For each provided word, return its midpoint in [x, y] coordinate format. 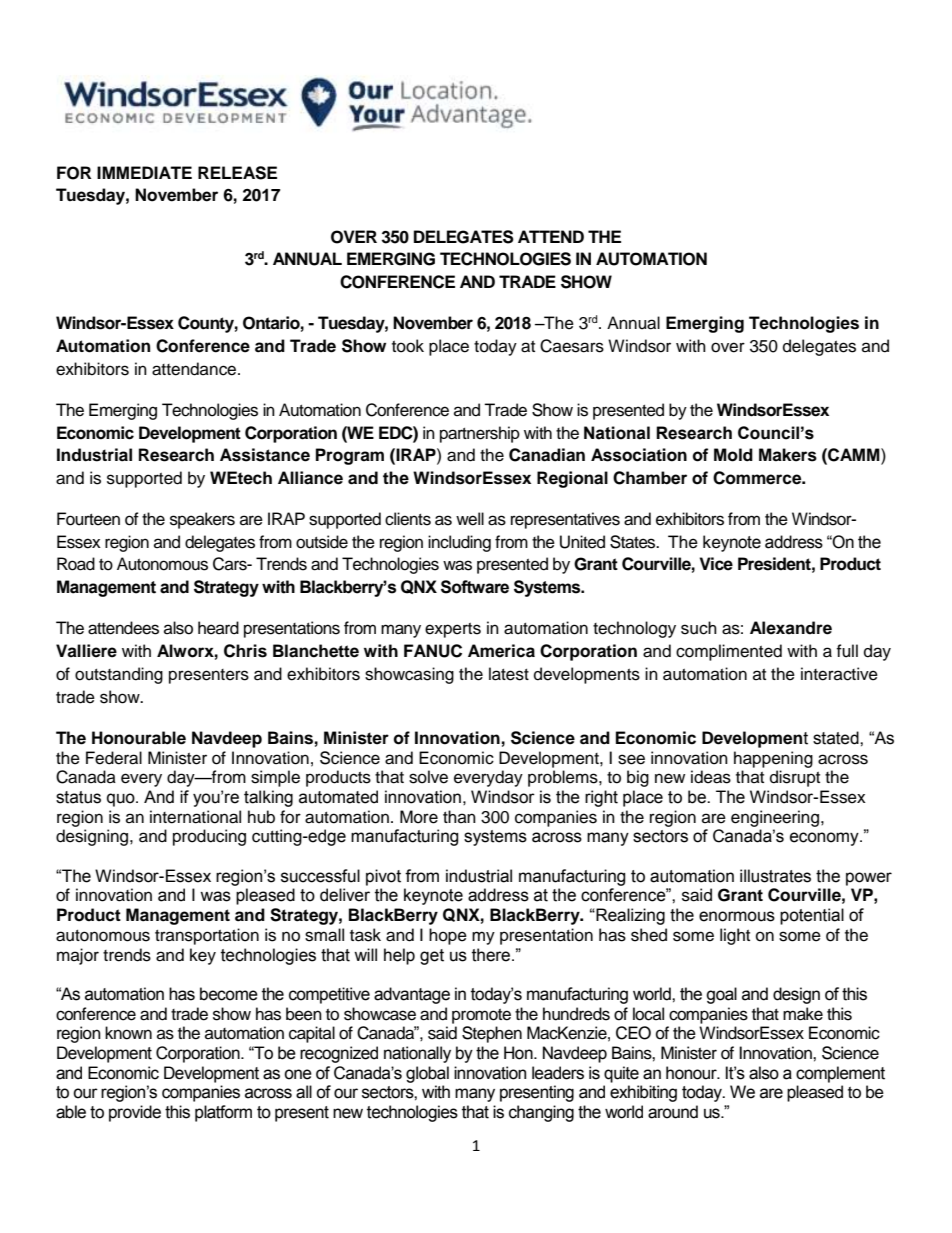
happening [773, 759]
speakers [202, 520]
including [459, 543]
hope [448, 936]
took [408, 346]
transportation [207, 936]
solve [428, 777]
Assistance [265, 455]
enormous [737, 916]
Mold [733, 455]
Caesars [572, 346]
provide [135, 1113]
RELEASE [237, 173]
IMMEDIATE [144, 172]
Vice [716, 564]
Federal [114, 758]
